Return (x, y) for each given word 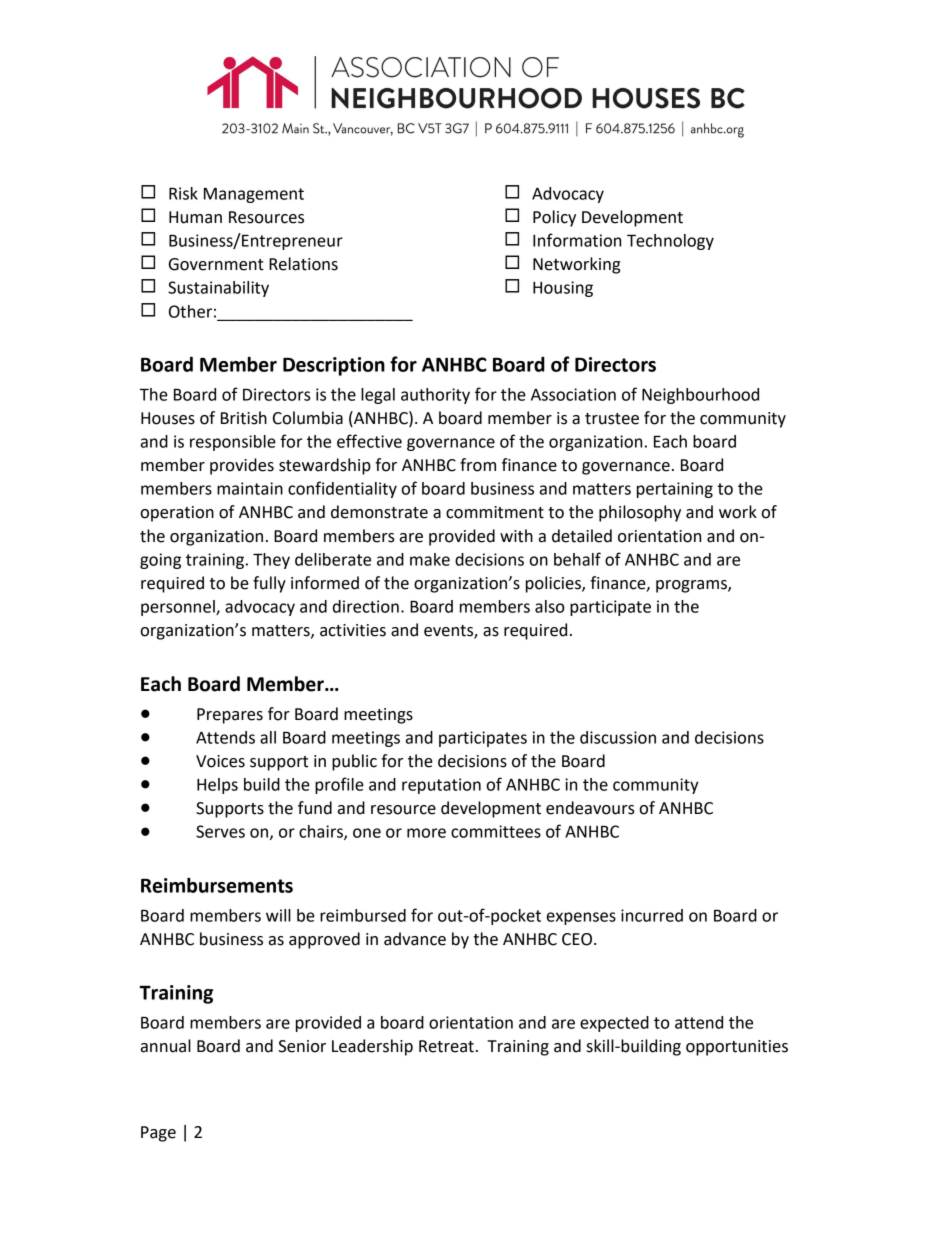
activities (353, 630)
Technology (670, 242)
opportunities (737, 1048)
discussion (618, 737)
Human (195, 217)
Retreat (446, 1046)
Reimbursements (217, 885)
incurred (652, 915)
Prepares (230, 716)
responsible (233, 443)
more (426, 833)
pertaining (675, 490)
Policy (554, 218)
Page (158, 1134)
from (478, 465)
